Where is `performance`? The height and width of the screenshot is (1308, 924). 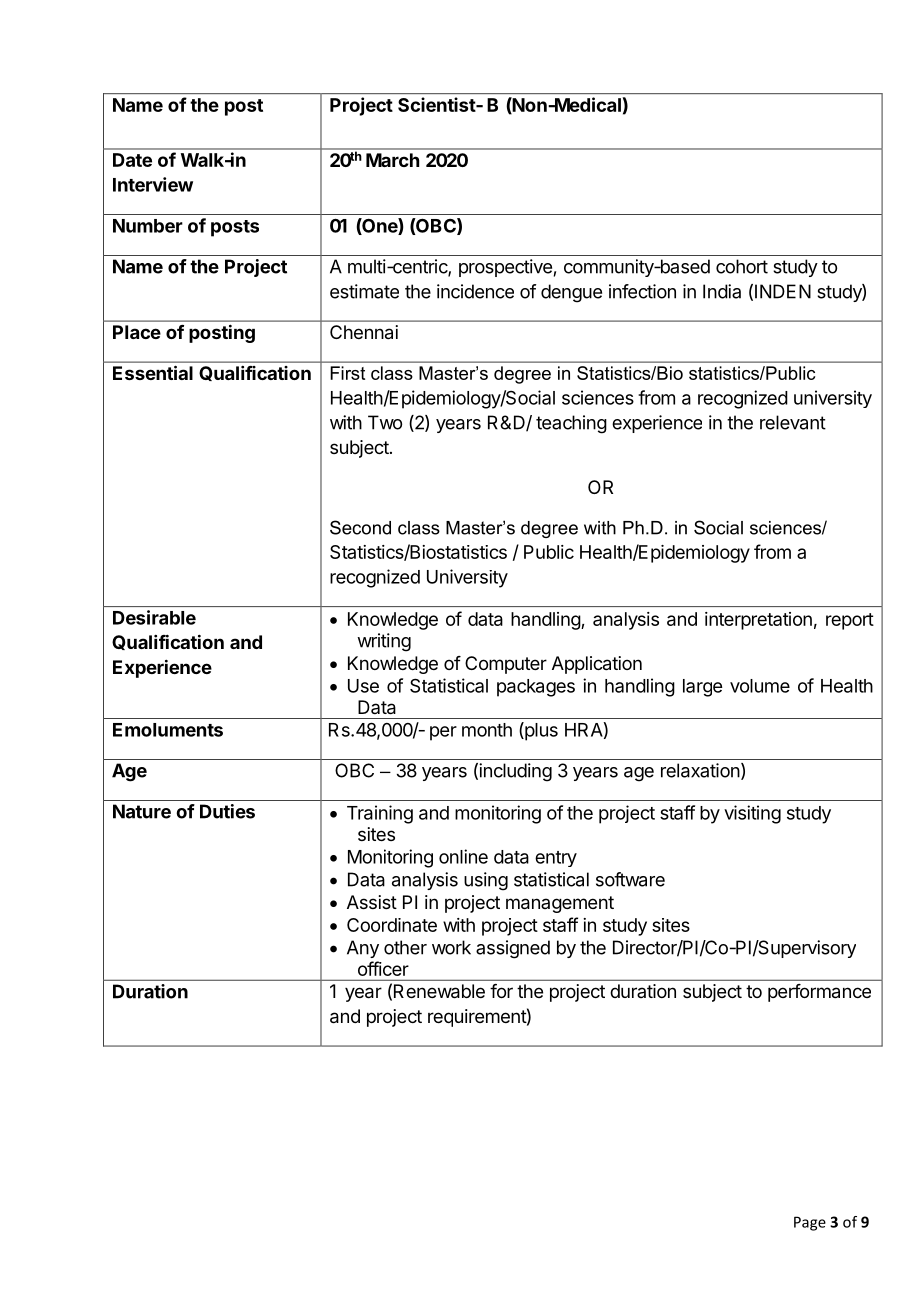
performance is located at coordinates (819, 993).
